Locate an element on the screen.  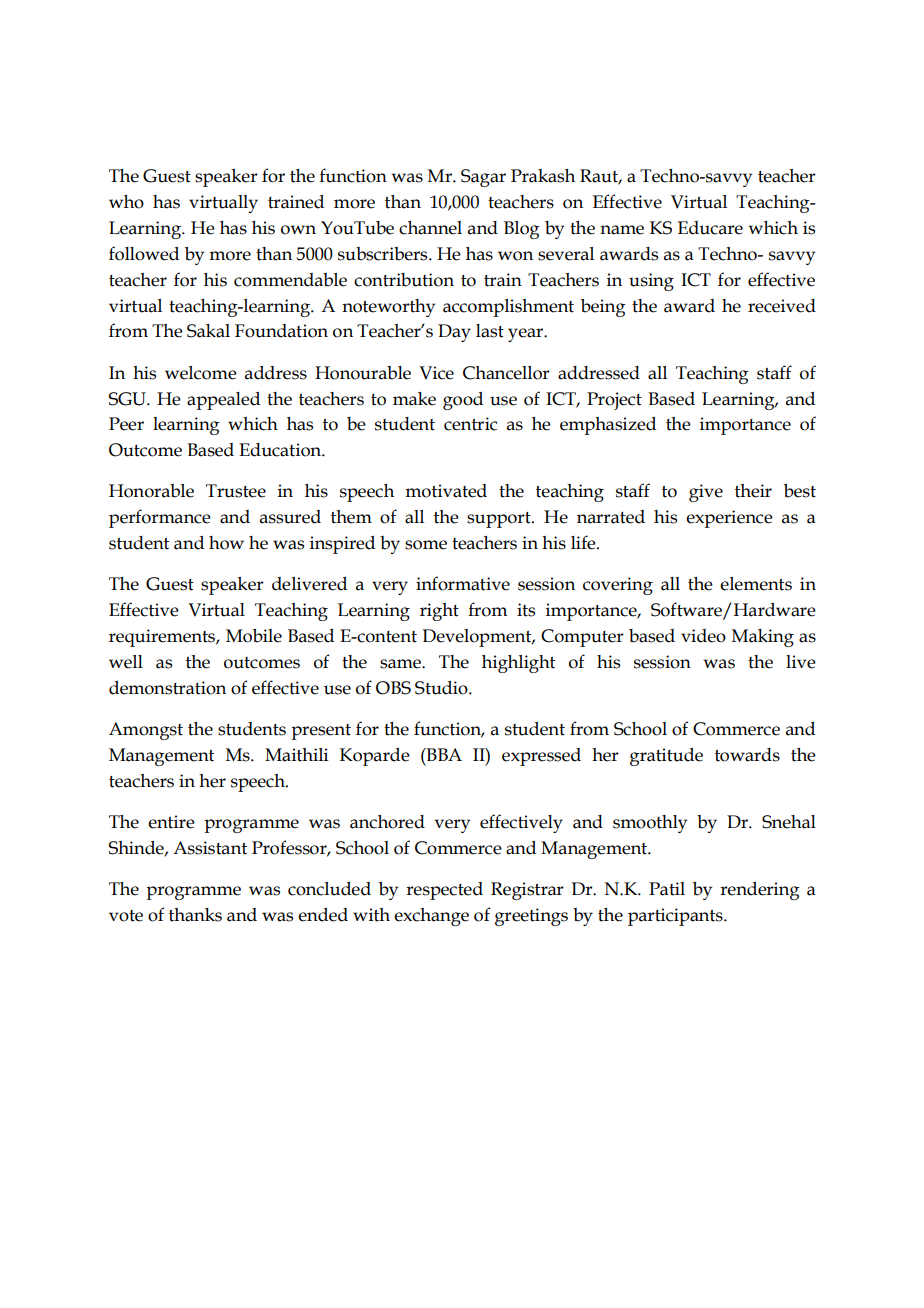
some is located at coordinates (426, 545).
